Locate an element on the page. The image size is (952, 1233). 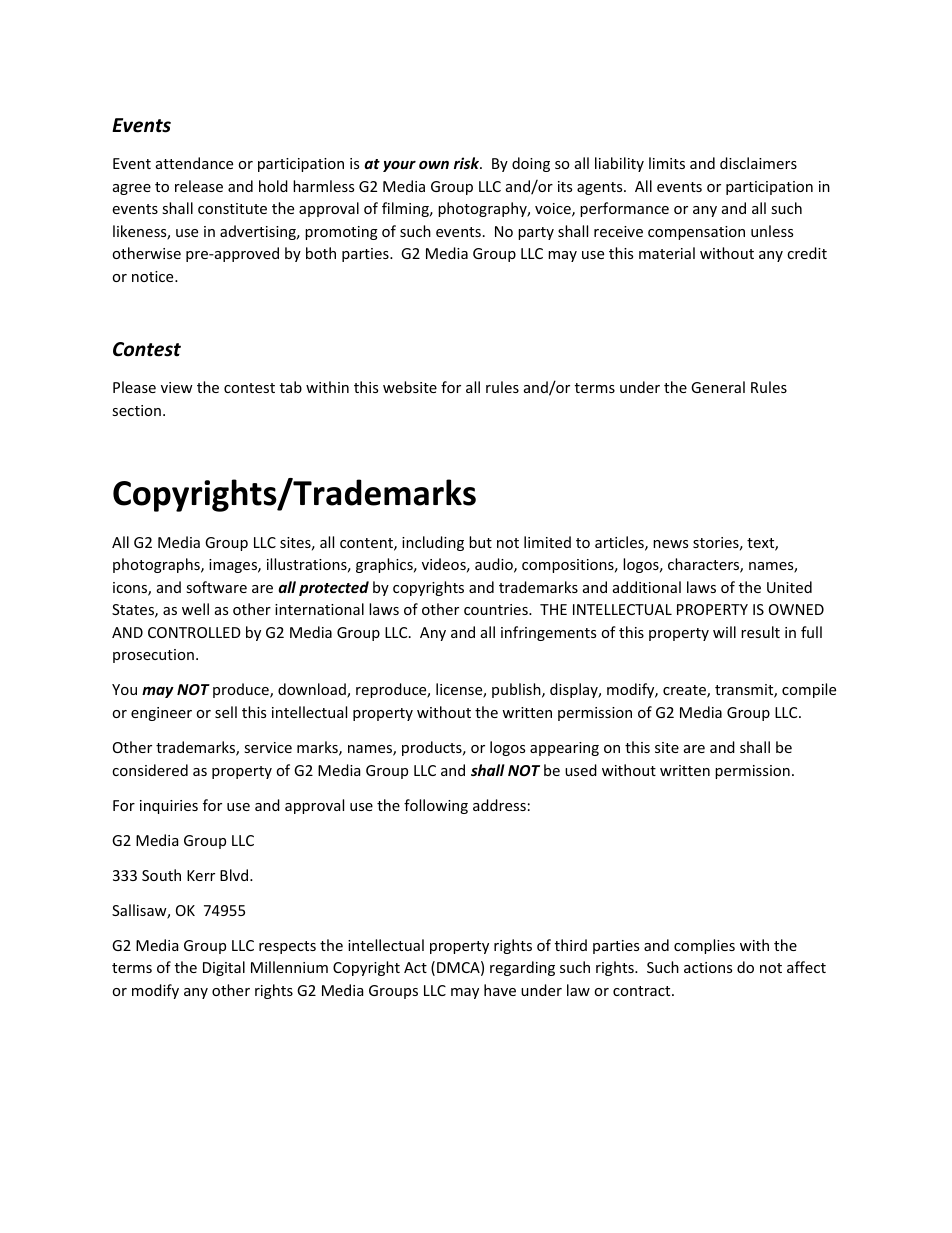
Digital is located at coordinates (224, 968).
